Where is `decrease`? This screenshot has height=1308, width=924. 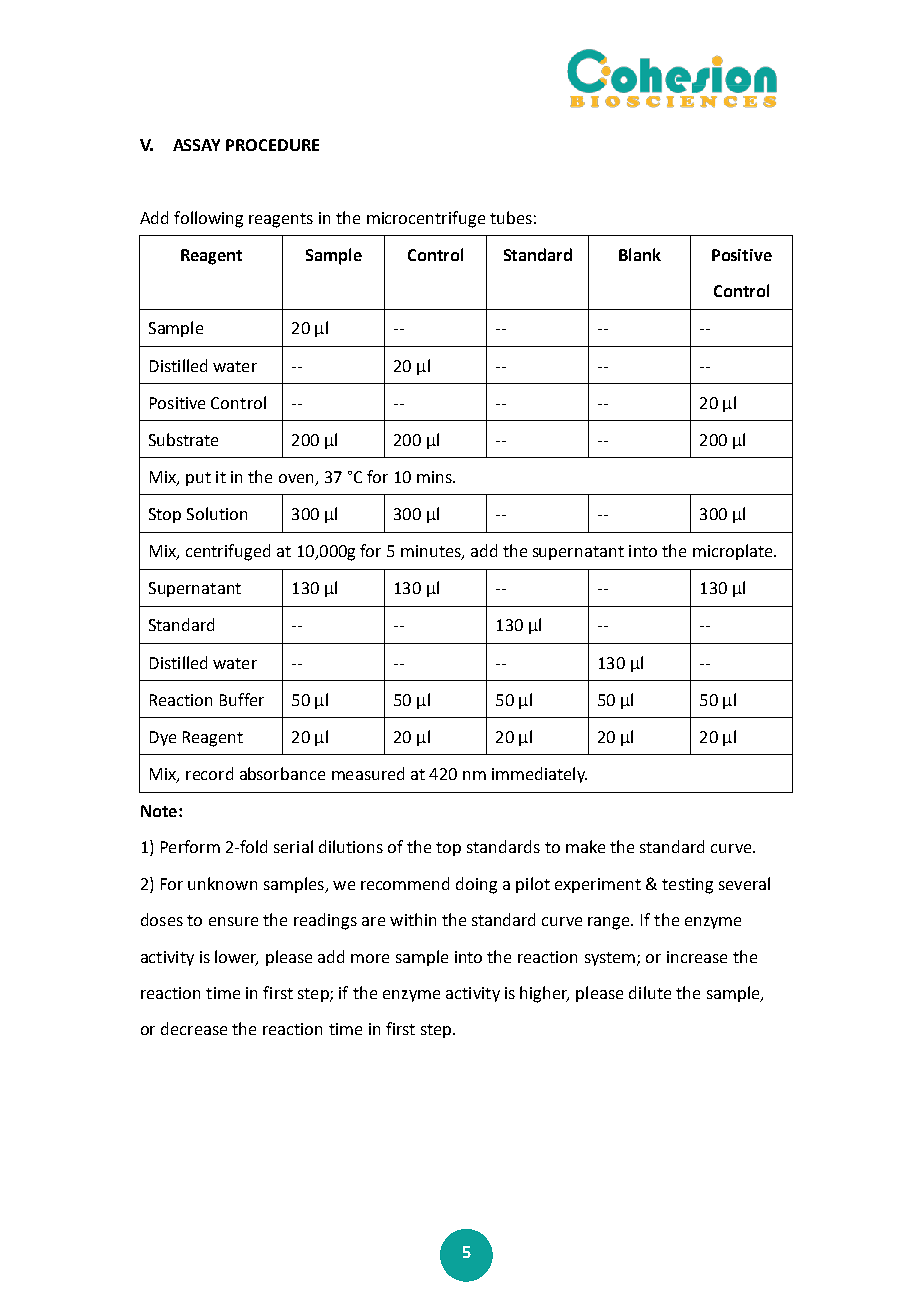
decrease is located at coordinates (194, 1028).
